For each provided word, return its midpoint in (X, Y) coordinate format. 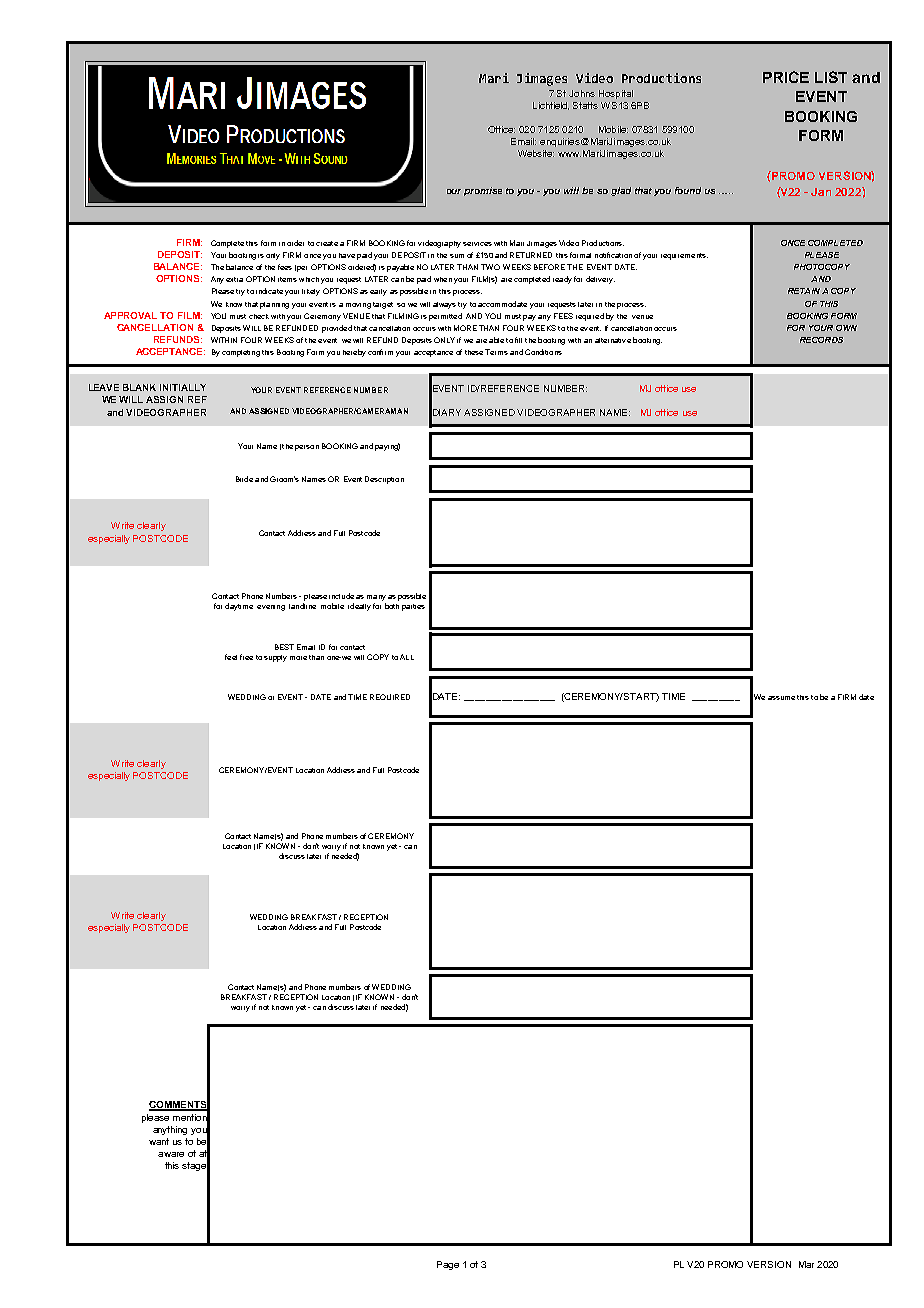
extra (234, 279)
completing (241, 353)
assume (781, 698)
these (474, 352)
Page (448, 1265)
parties (413, 607)
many (376, 598)
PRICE (786, 77)
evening (271, 608)
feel (231, 657)
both (392, 606)
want (159, 1141)
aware (171, 1154)
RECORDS (821, 340)
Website (536, 153)
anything (170, 1130)
